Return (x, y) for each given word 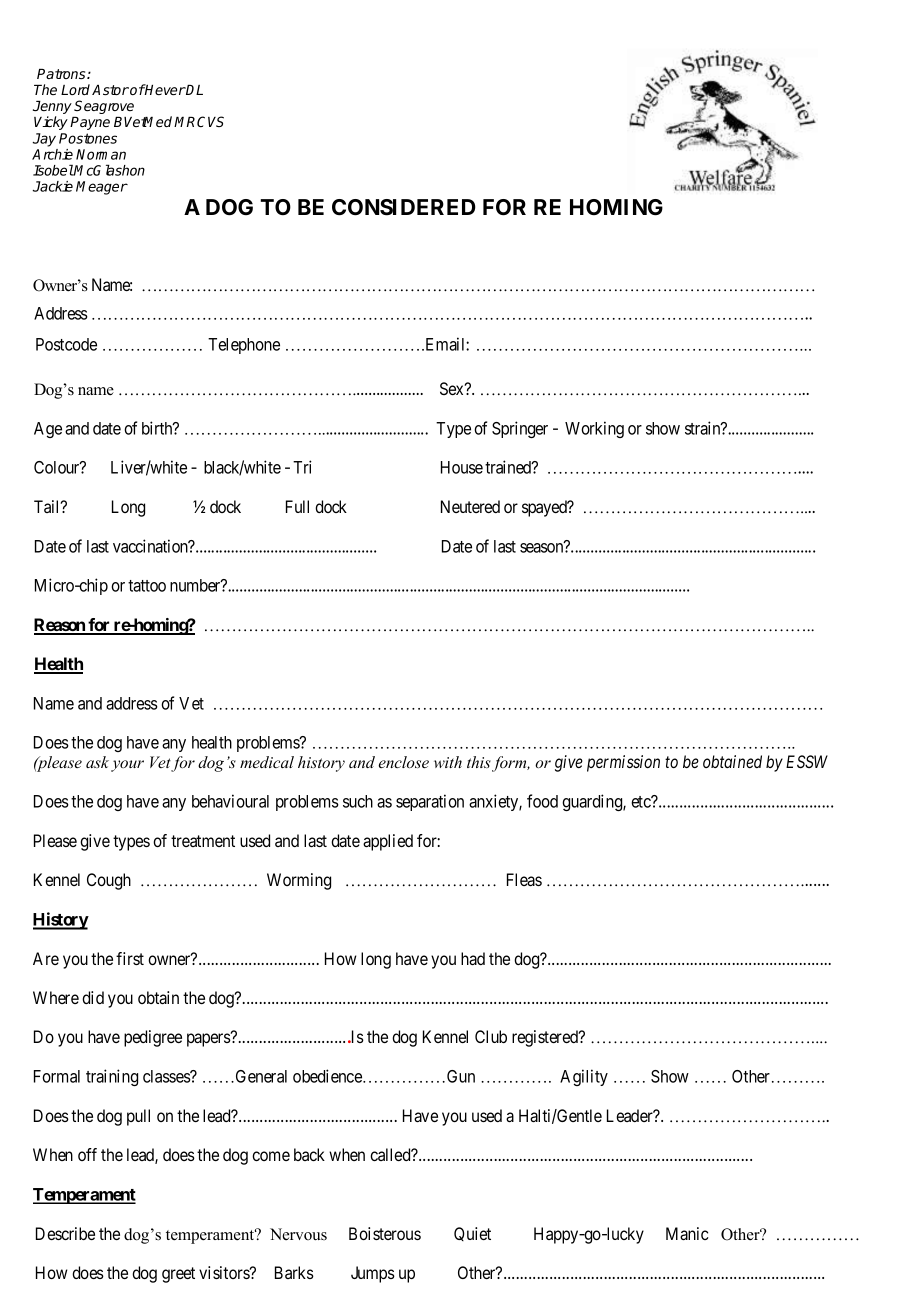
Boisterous (385, 1233)
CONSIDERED (404, 207)
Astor (110, 90)
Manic (687, 1233)
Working (594, 429)
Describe (65, 1233)
